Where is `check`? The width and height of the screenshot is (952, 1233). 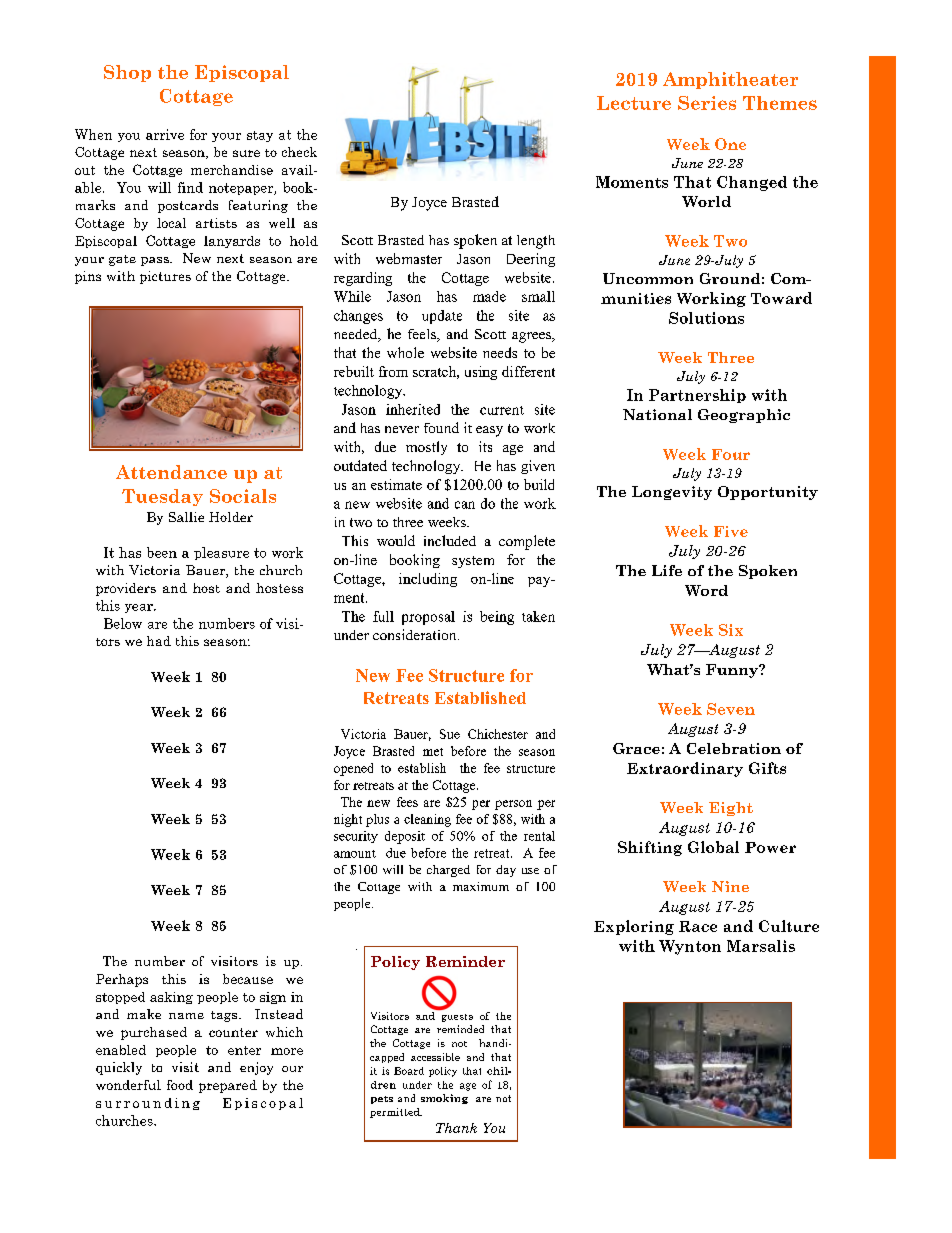 check is located at coordinates (299, 152).
